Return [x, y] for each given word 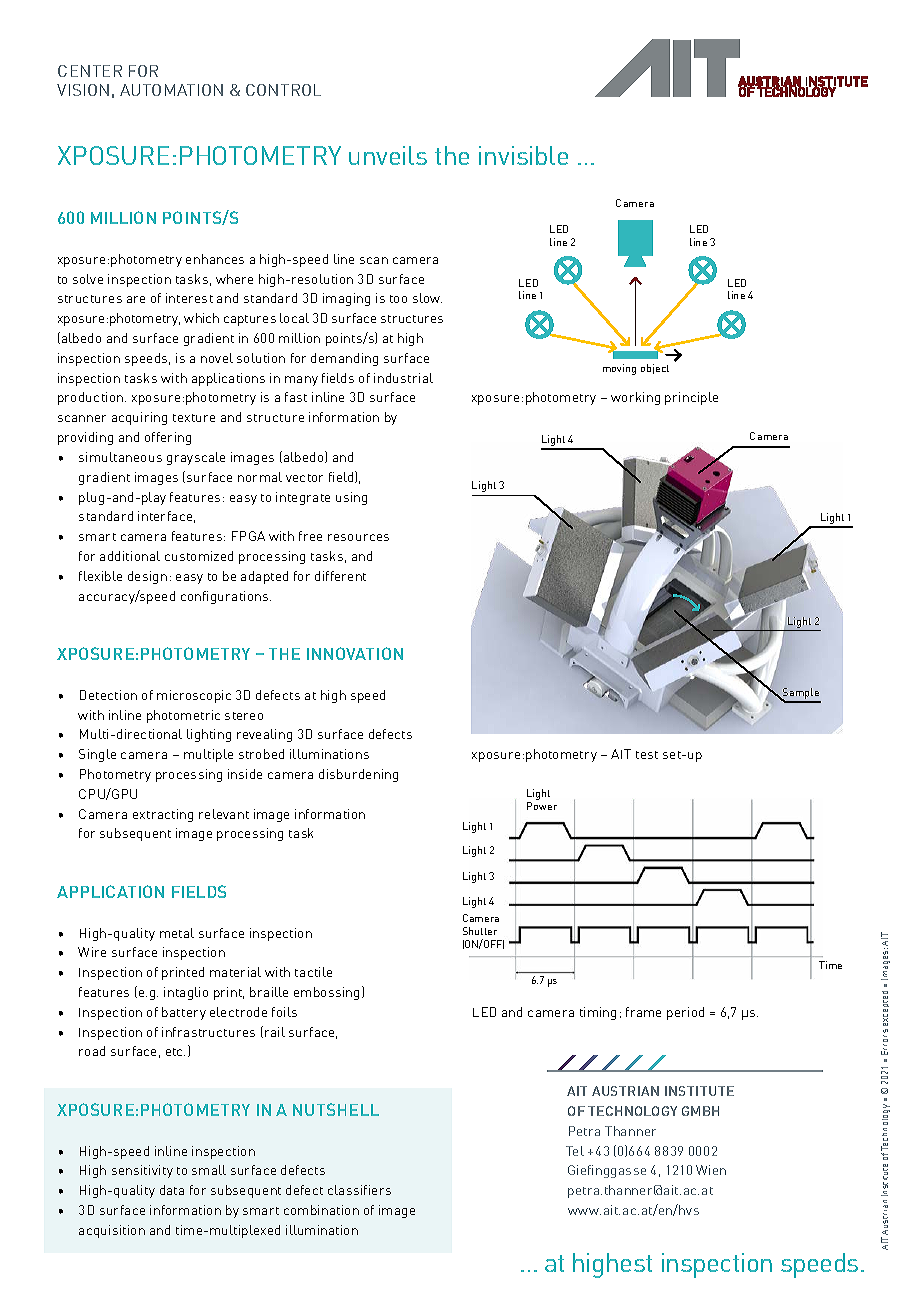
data [172, 1190]
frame [643, 1012]
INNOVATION [355, 653]
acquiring [139, 418]
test [647, 755]
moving [619, 369]
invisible [523, 155]
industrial [403, 378]
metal [177, 933]
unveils [388, 155]
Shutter [480, 931]
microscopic [194, 696]
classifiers [359, 1190]
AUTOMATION [171, 90]
